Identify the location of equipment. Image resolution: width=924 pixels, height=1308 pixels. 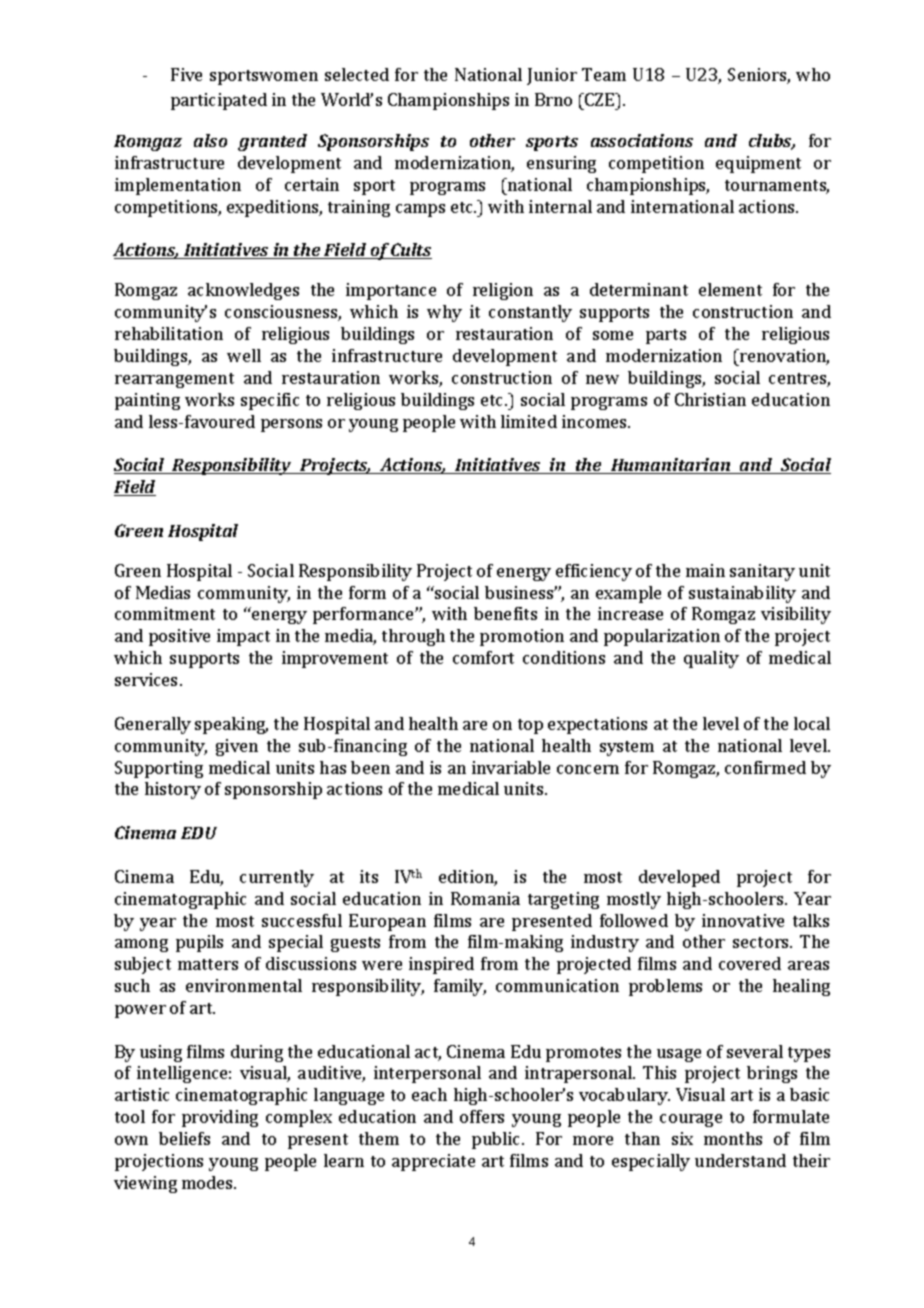
(758, 164).
